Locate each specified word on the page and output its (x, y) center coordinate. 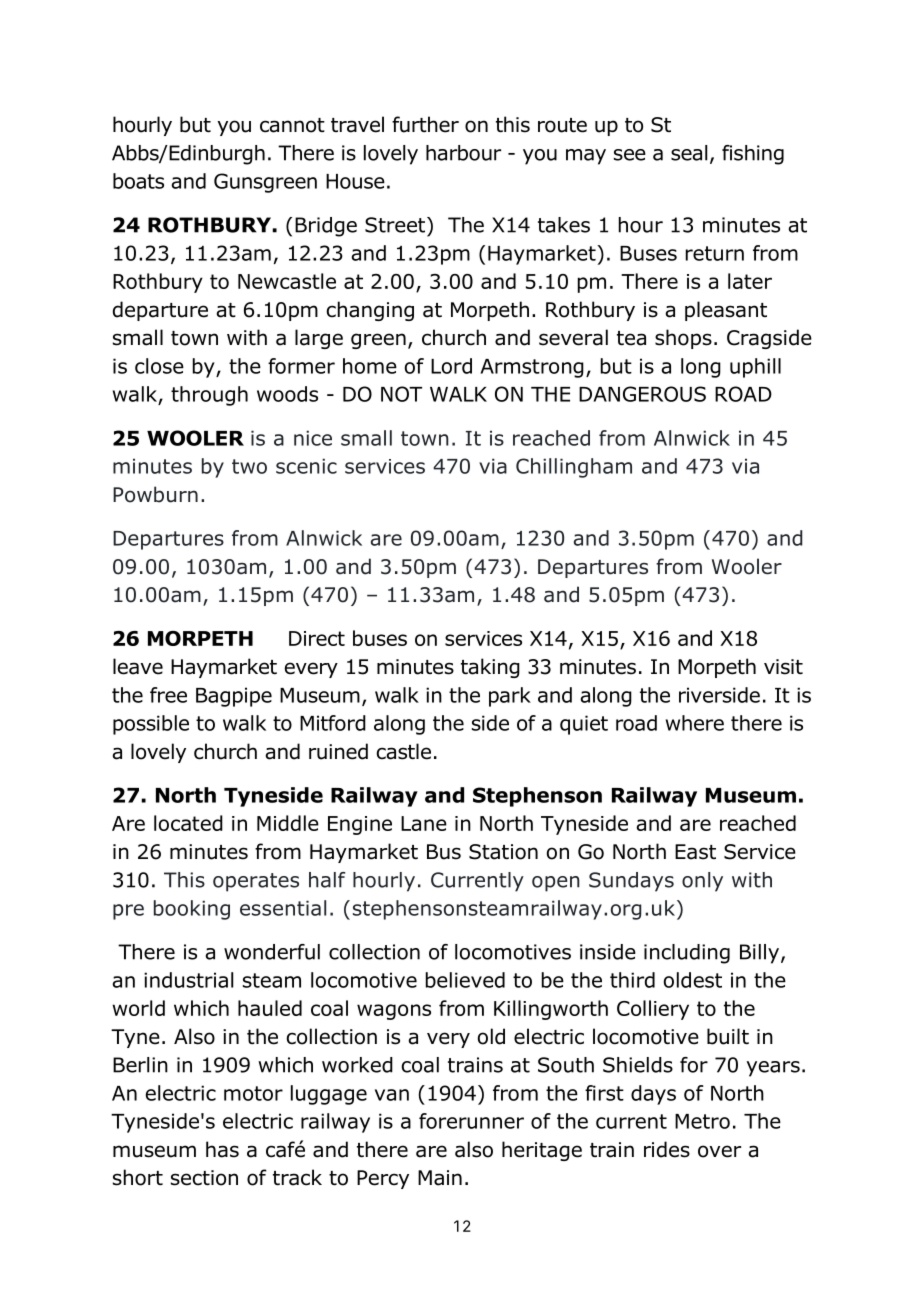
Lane (424, 823)
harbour (463, 153)
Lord (451, 366)
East (695, 852)
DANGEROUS (642, 394)
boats (138, 181)
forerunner (471, 1121)
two (249, 466)
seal (689, 153)
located (188, 823)
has (222, 1149)
